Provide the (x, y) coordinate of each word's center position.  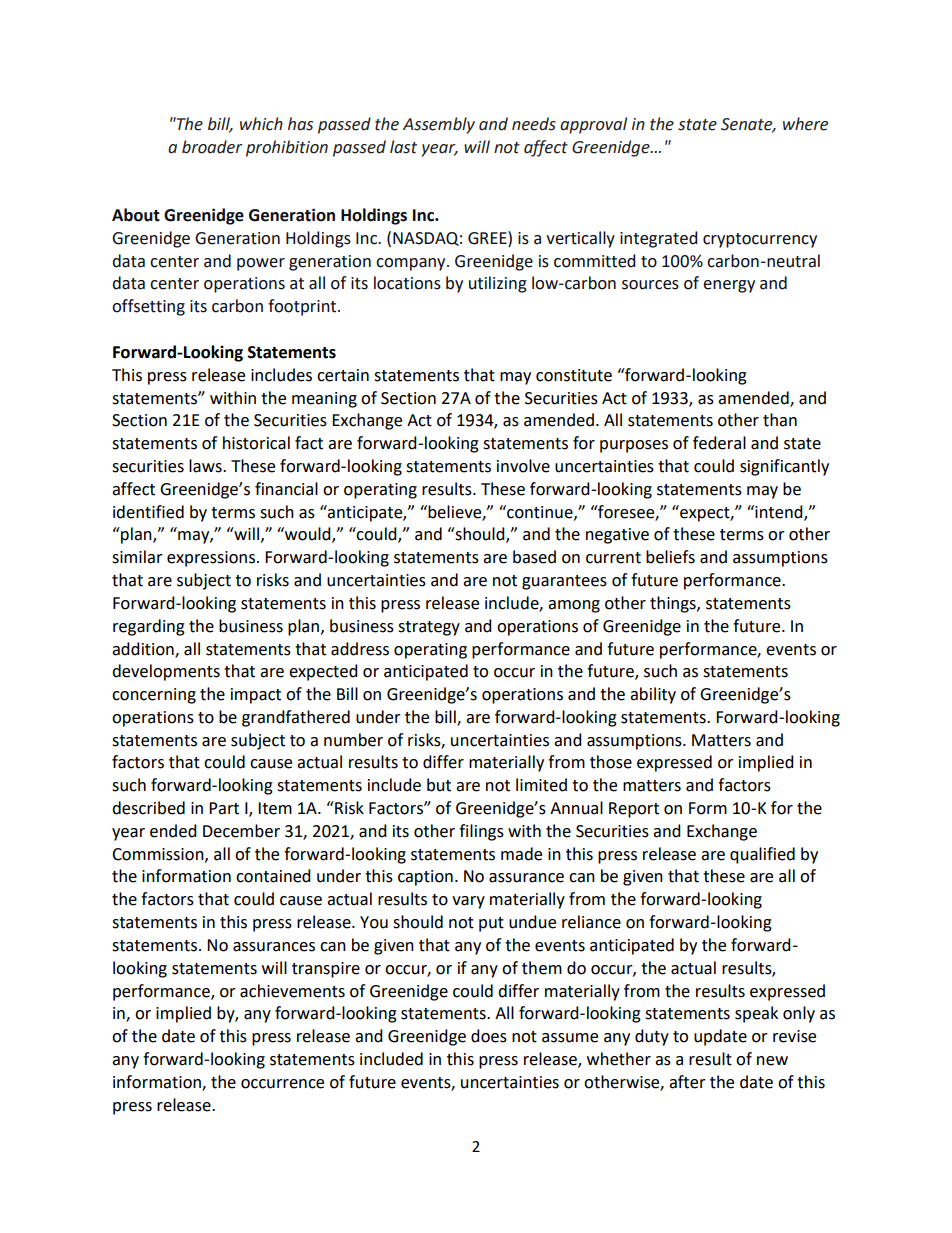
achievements (292, 991)
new (772, 1061)
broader (212, 147)
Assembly (439, 125)
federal (719, 443)
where (805, 124)
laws (206, 466)
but (439, 785)
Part (224, 808)
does (489, 1036)
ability (653, 695)
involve (523, 466)
